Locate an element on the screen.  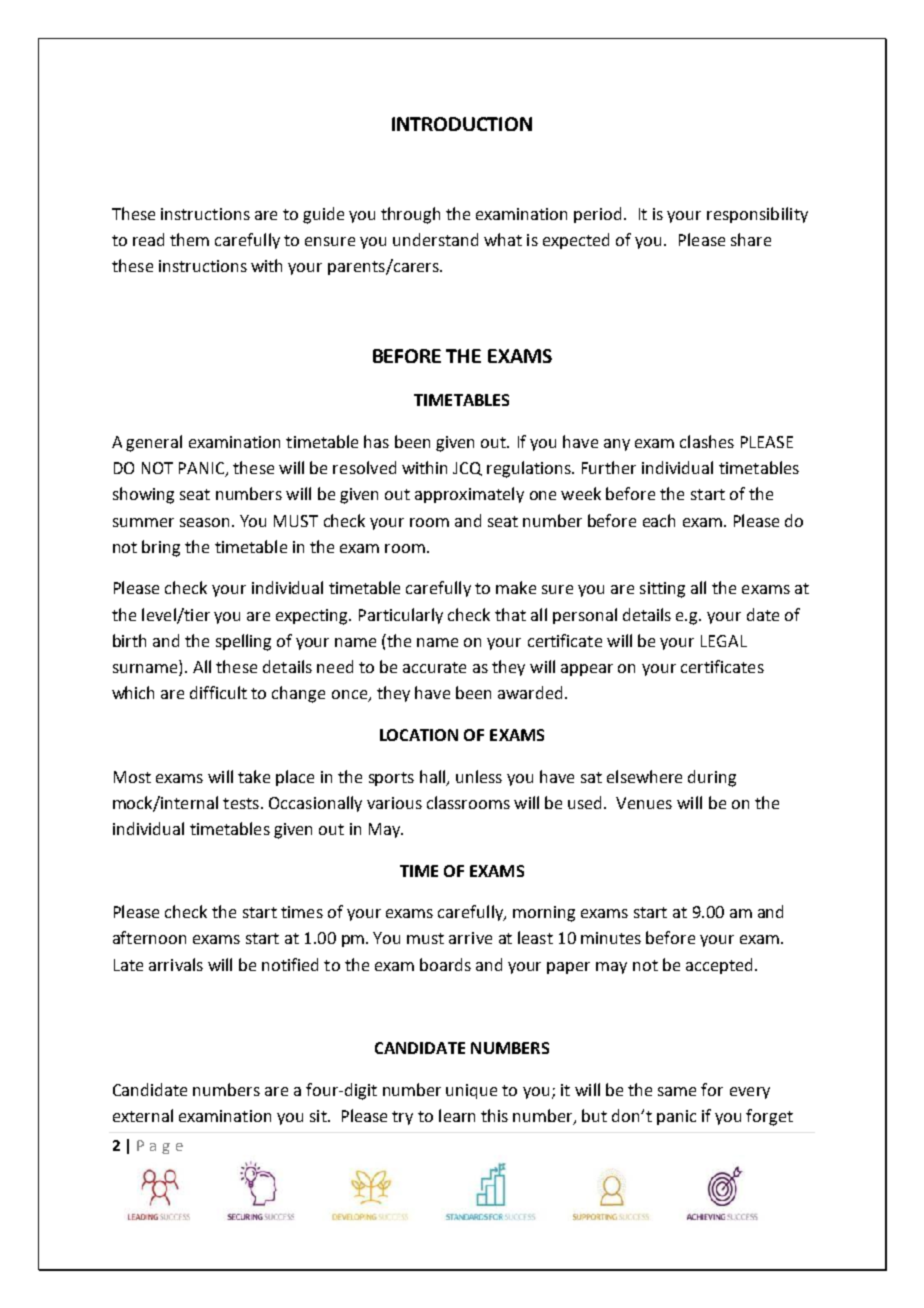
INTRODUCTION is located at coordinates (462, 124).
